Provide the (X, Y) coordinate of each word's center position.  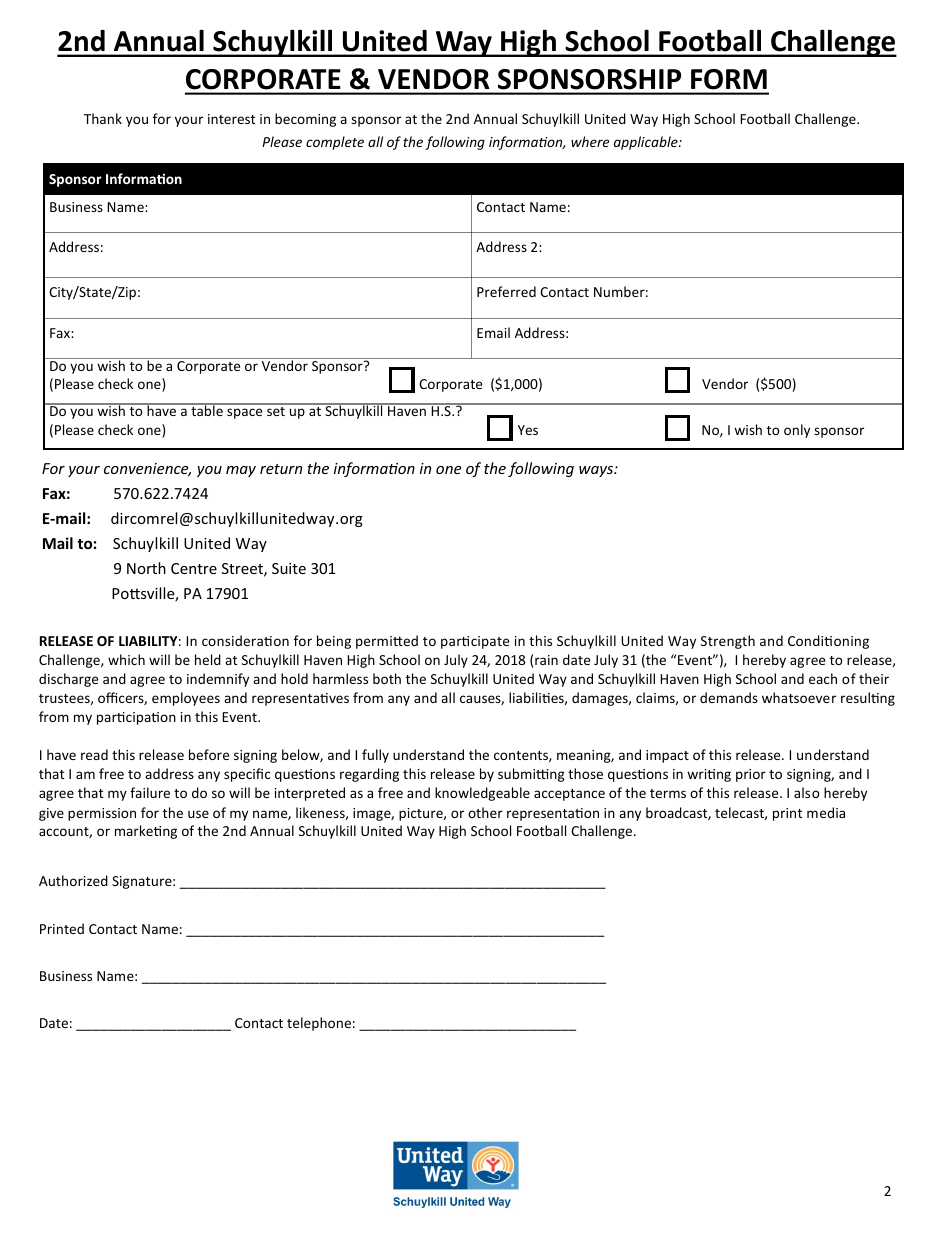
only (797, 431)
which (126, 659)
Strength (728, 642)
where (590, 141)
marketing (146, 832)
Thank (103, 118)
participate (475, 642)
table (207, 409)
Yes (528, 430)
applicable (647, 143)
